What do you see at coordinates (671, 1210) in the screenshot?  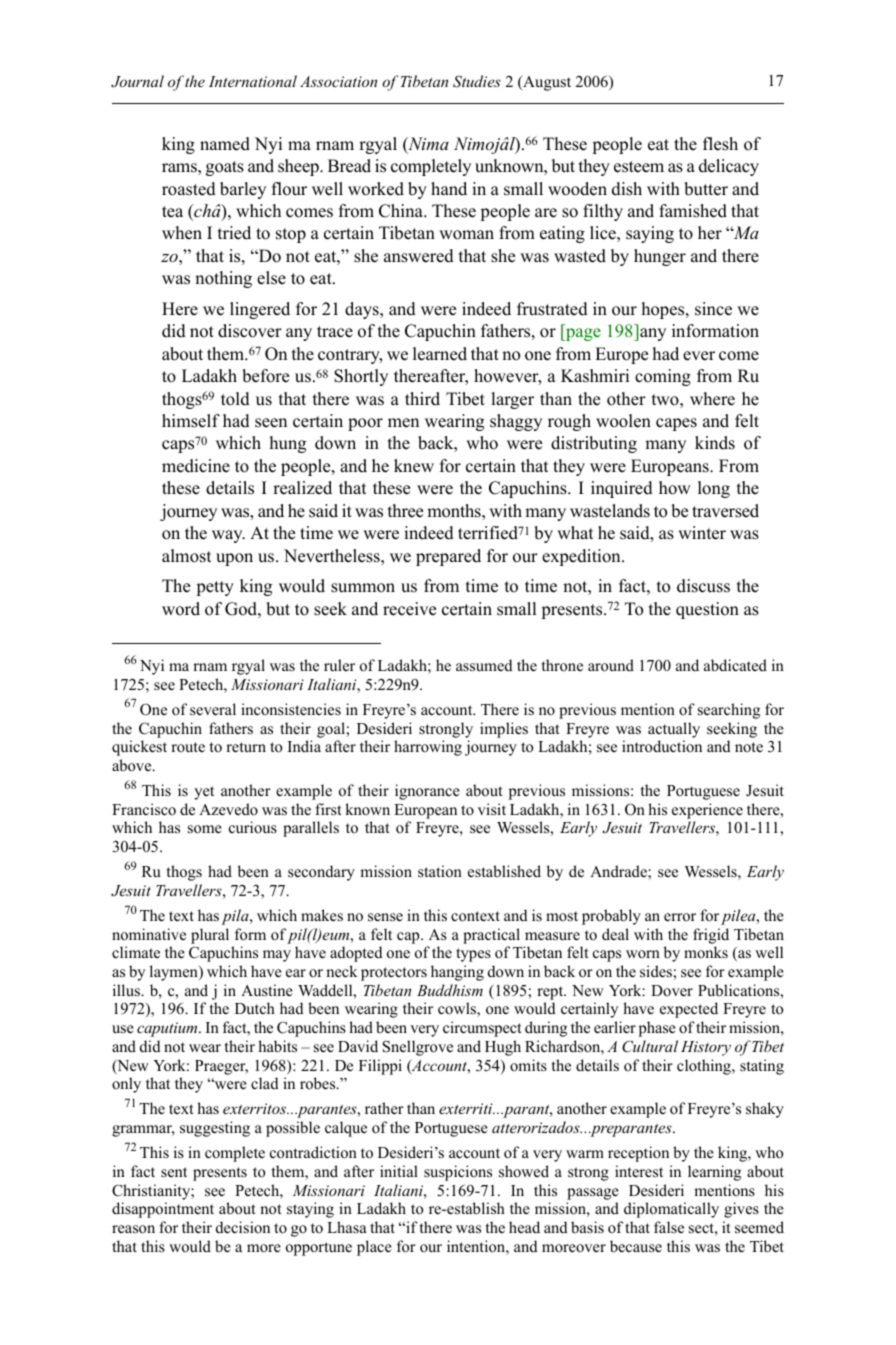 I see `diplomatically` at bounding box center [671, 1210].
